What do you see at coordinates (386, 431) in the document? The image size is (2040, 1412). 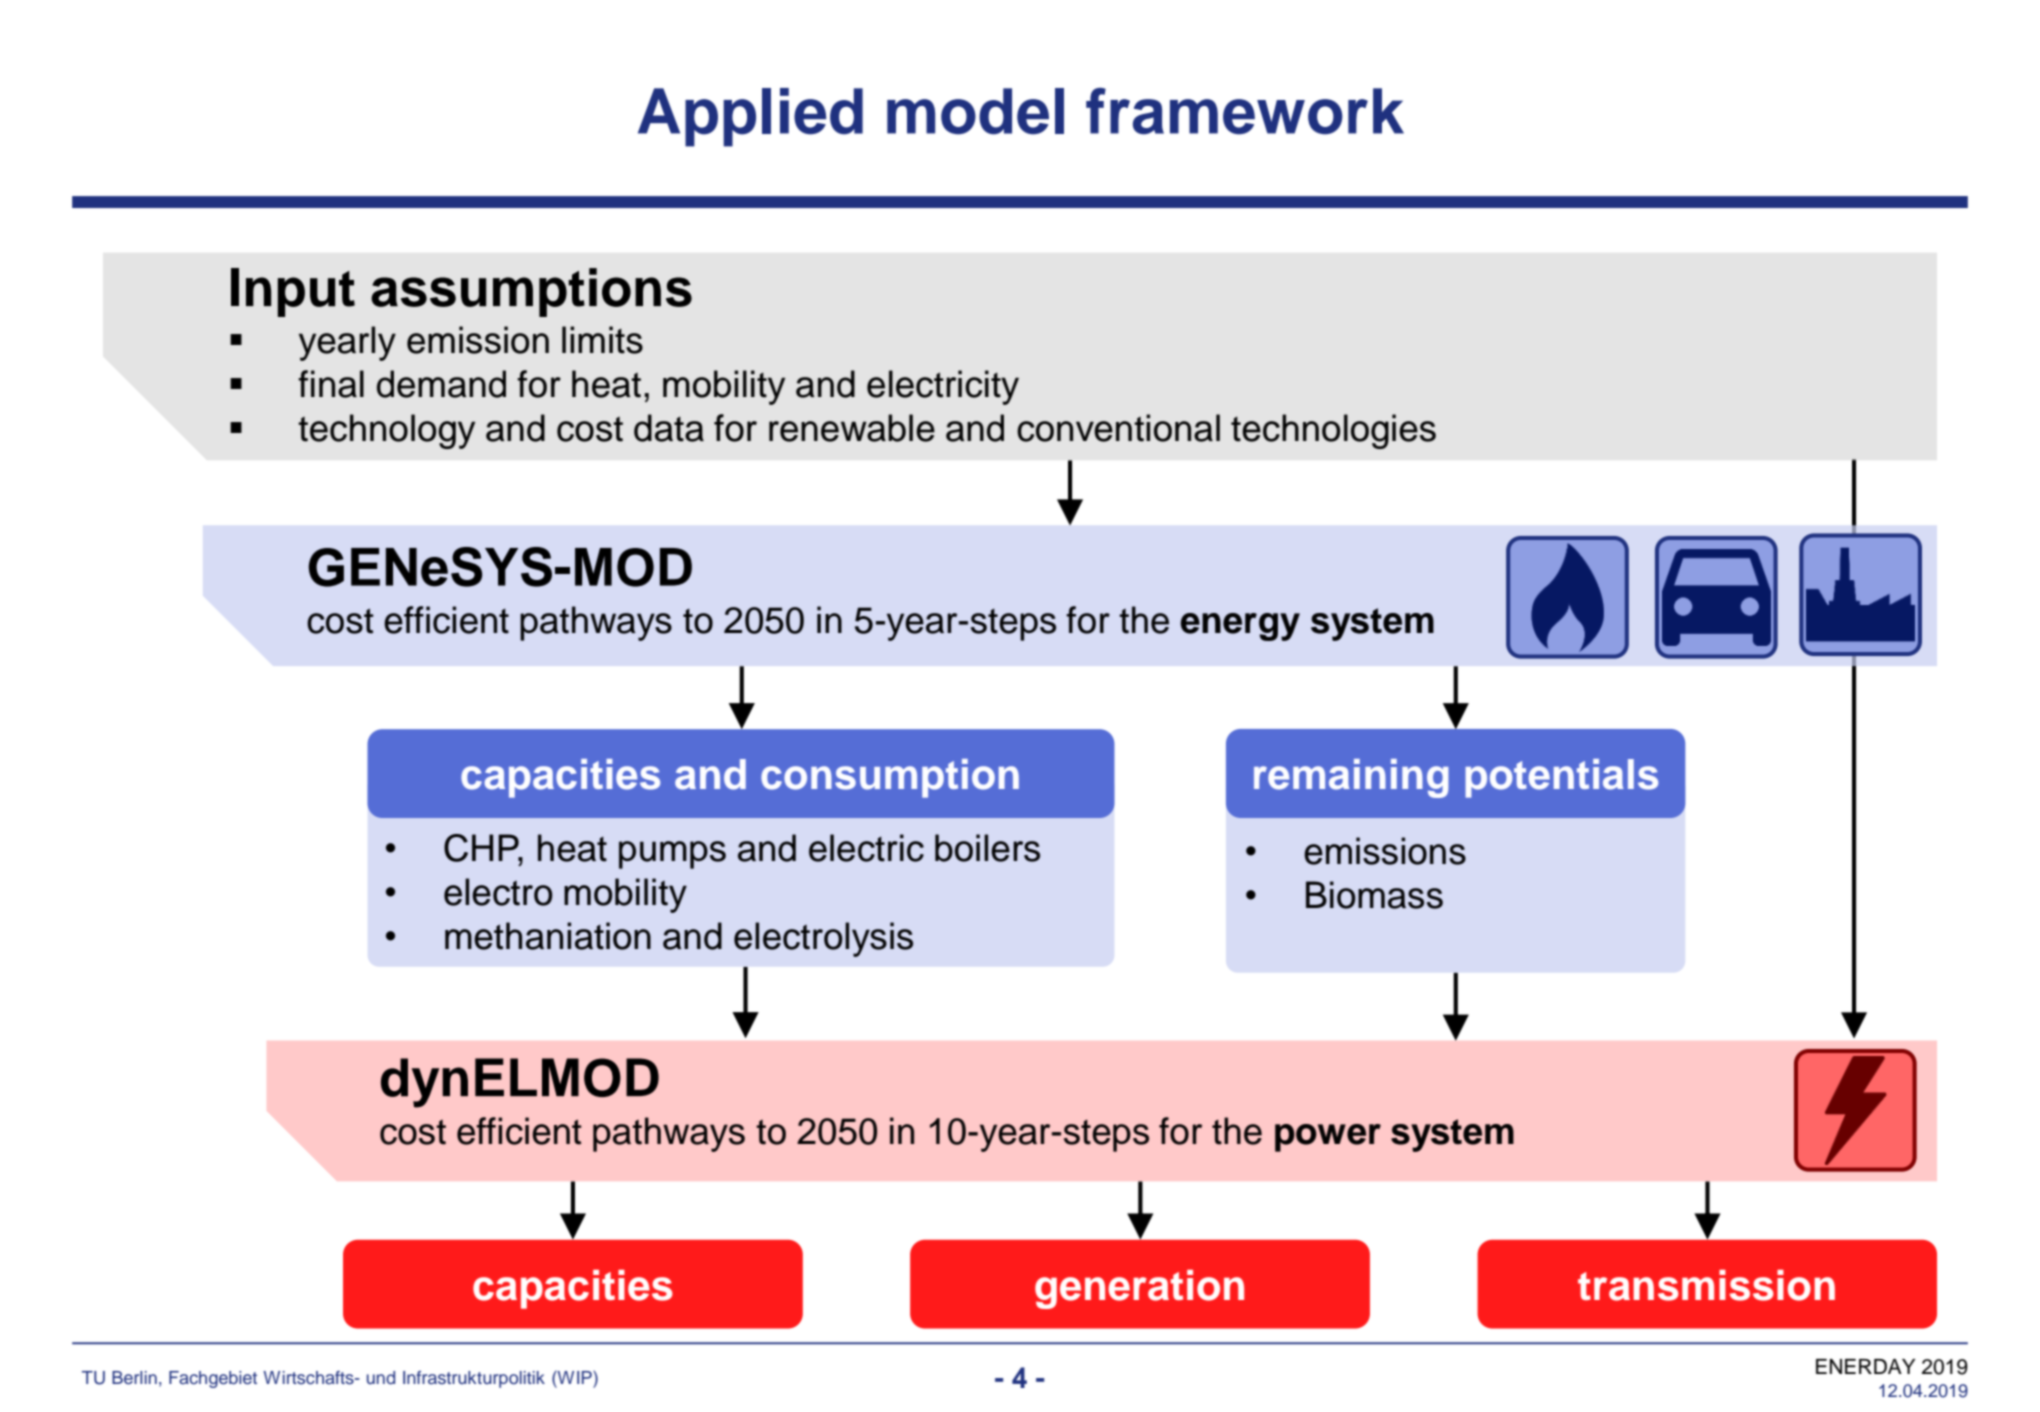 I see `technology` at bounding box center [386, 431].
